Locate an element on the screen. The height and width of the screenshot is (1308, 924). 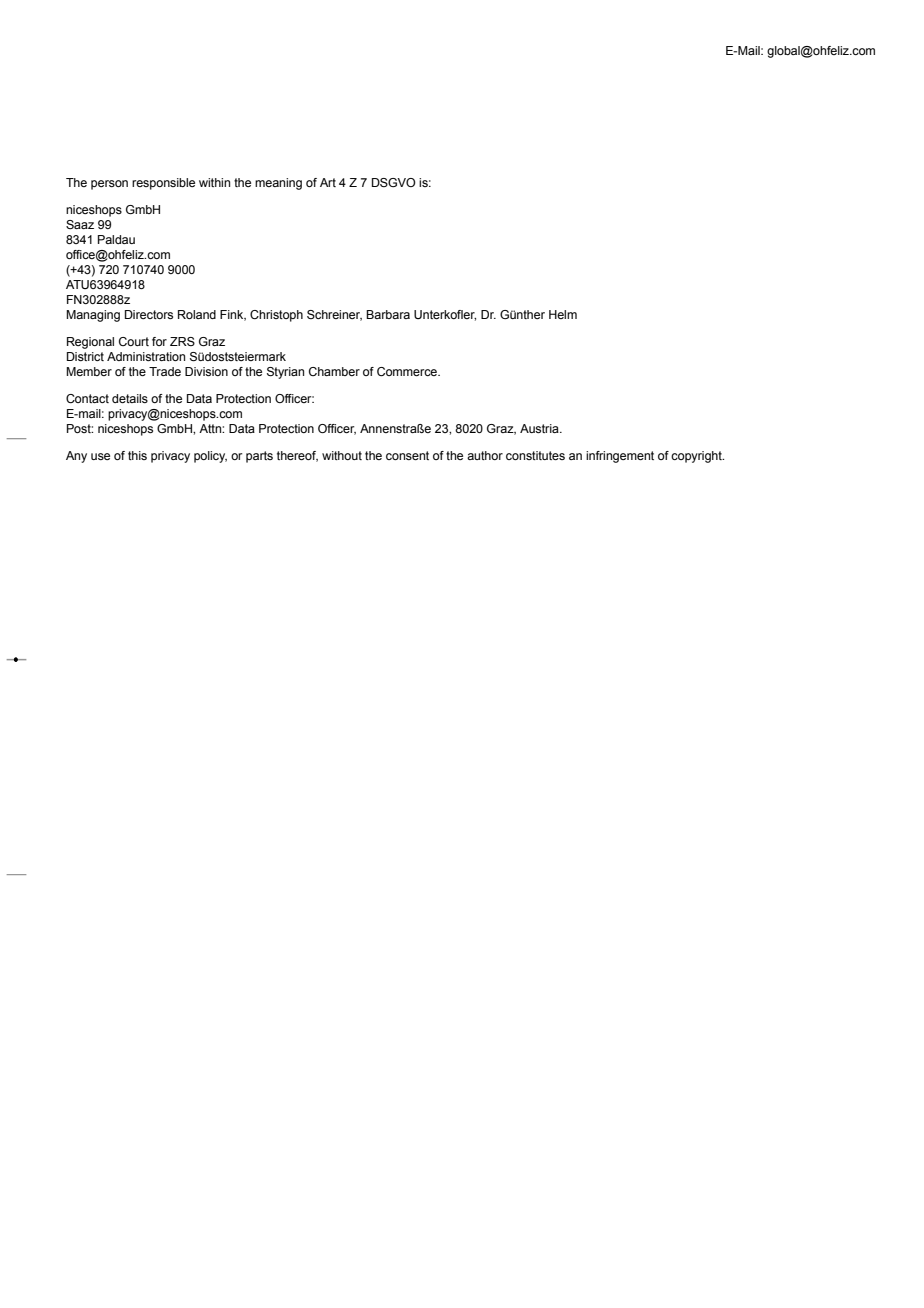
Helm is located at coordinates (563, 314).
